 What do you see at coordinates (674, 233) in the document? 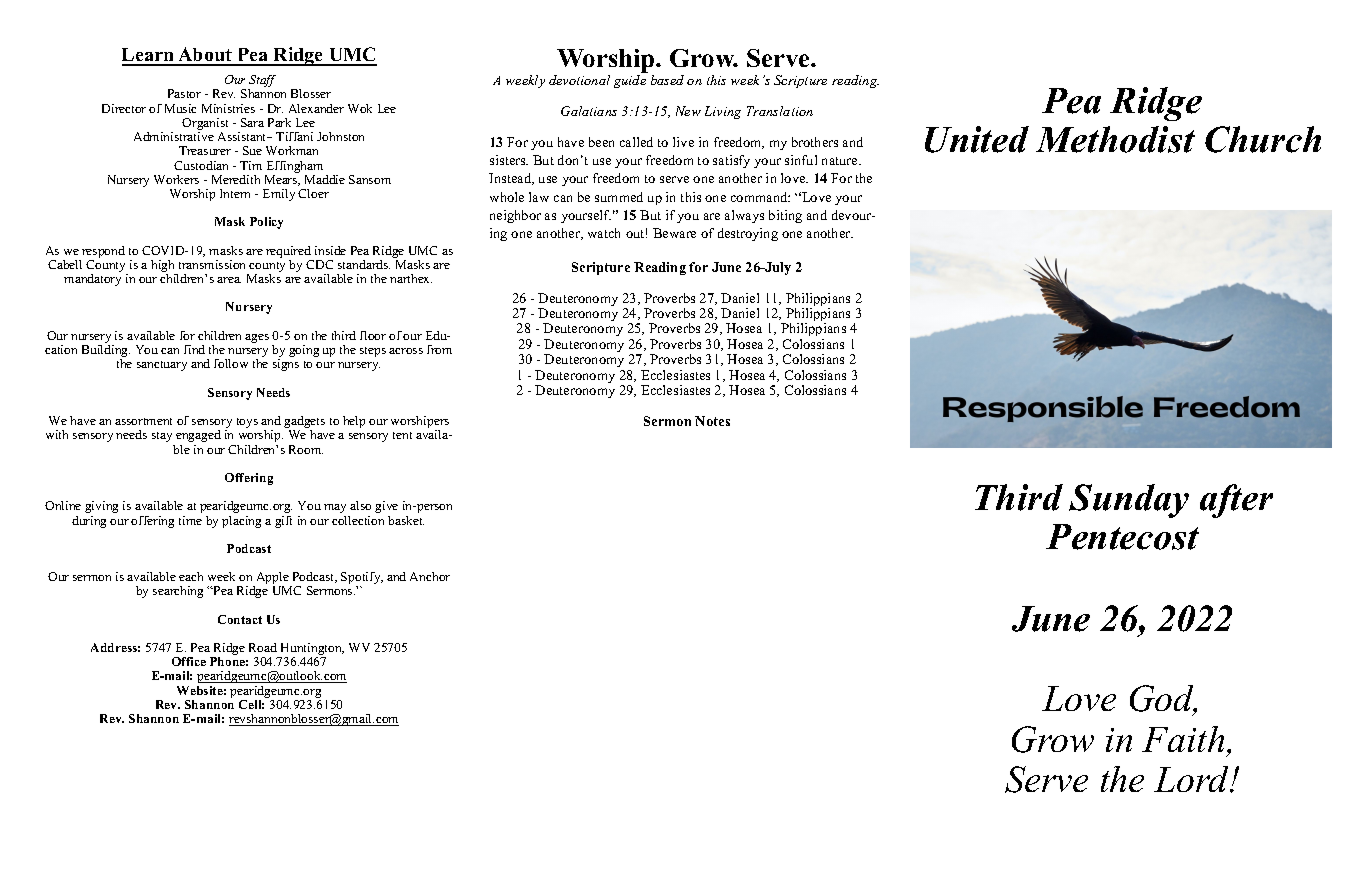
I see `Beware` at bounding box center [674, 233].
